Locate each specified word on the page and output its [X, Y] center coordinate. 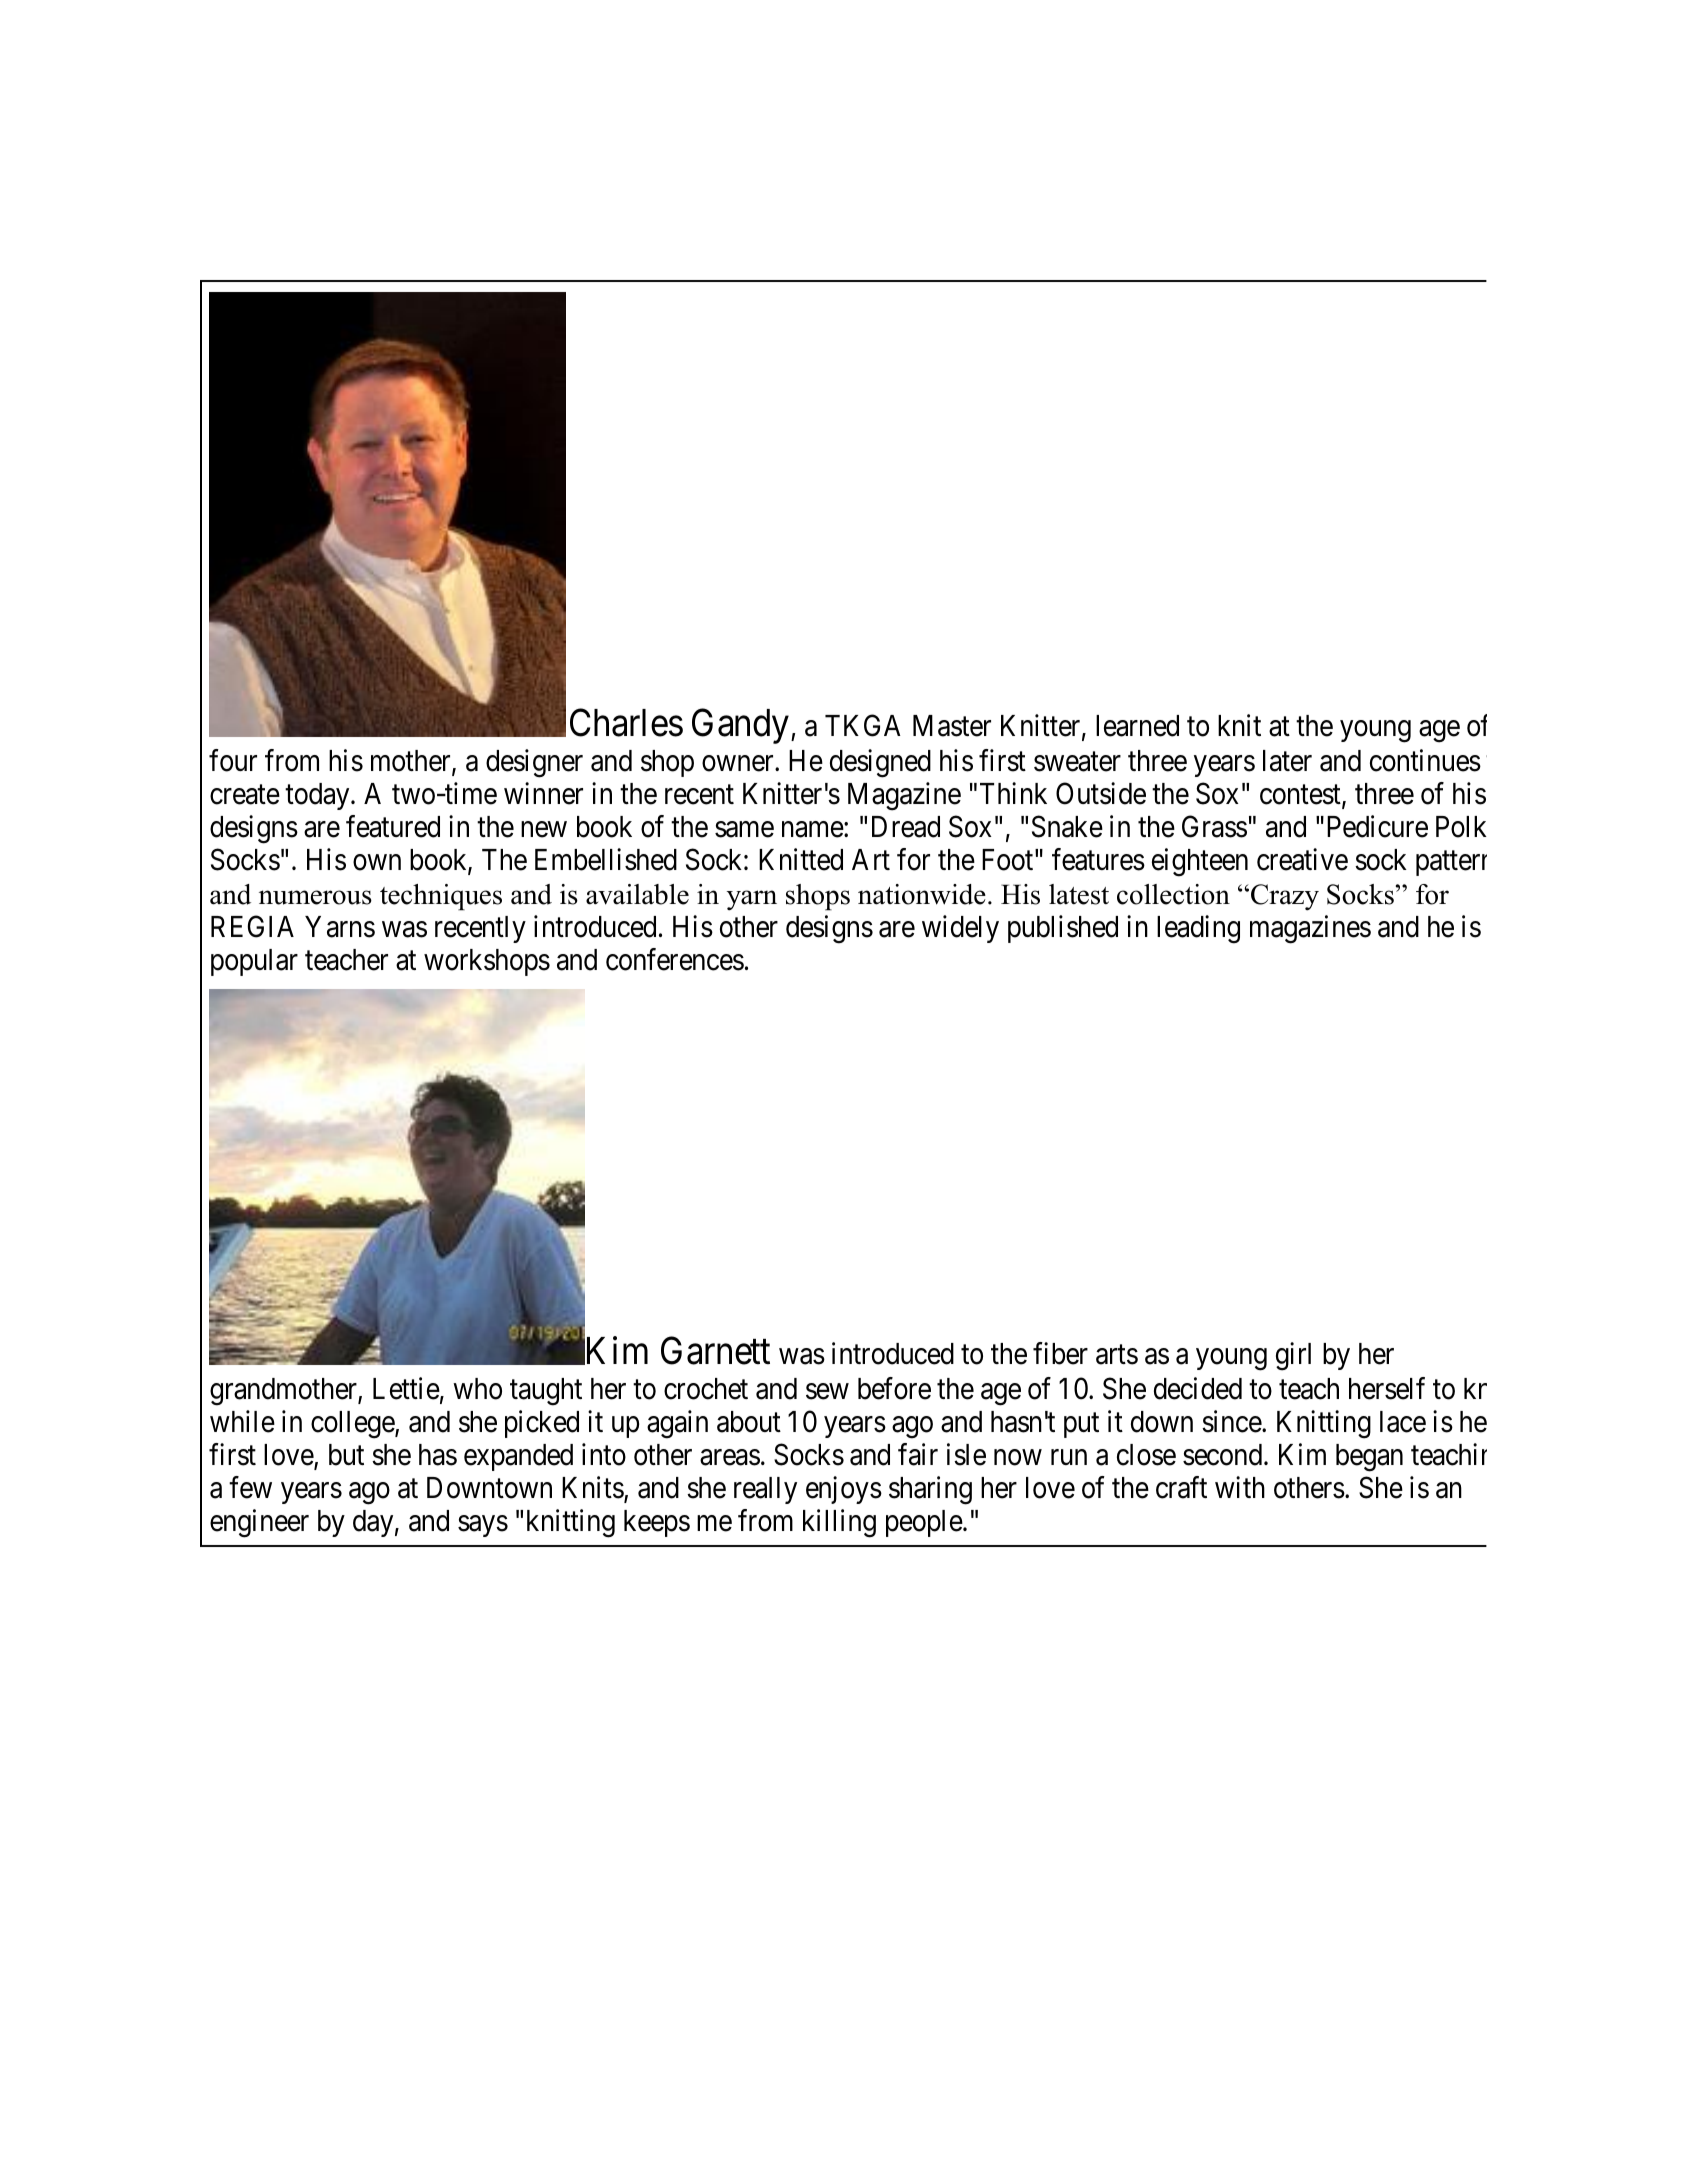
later [1287, 761]
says [483, 1526]
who [477, 1389]
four [233, 760]
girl [1293, 1356]
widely [960, 929]
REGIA [252, 926]
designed [880, 763]
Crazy [1285, 897]
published [1063, 929]
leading [1198, 929]
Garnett [715, 1350]
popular [254, 962]
